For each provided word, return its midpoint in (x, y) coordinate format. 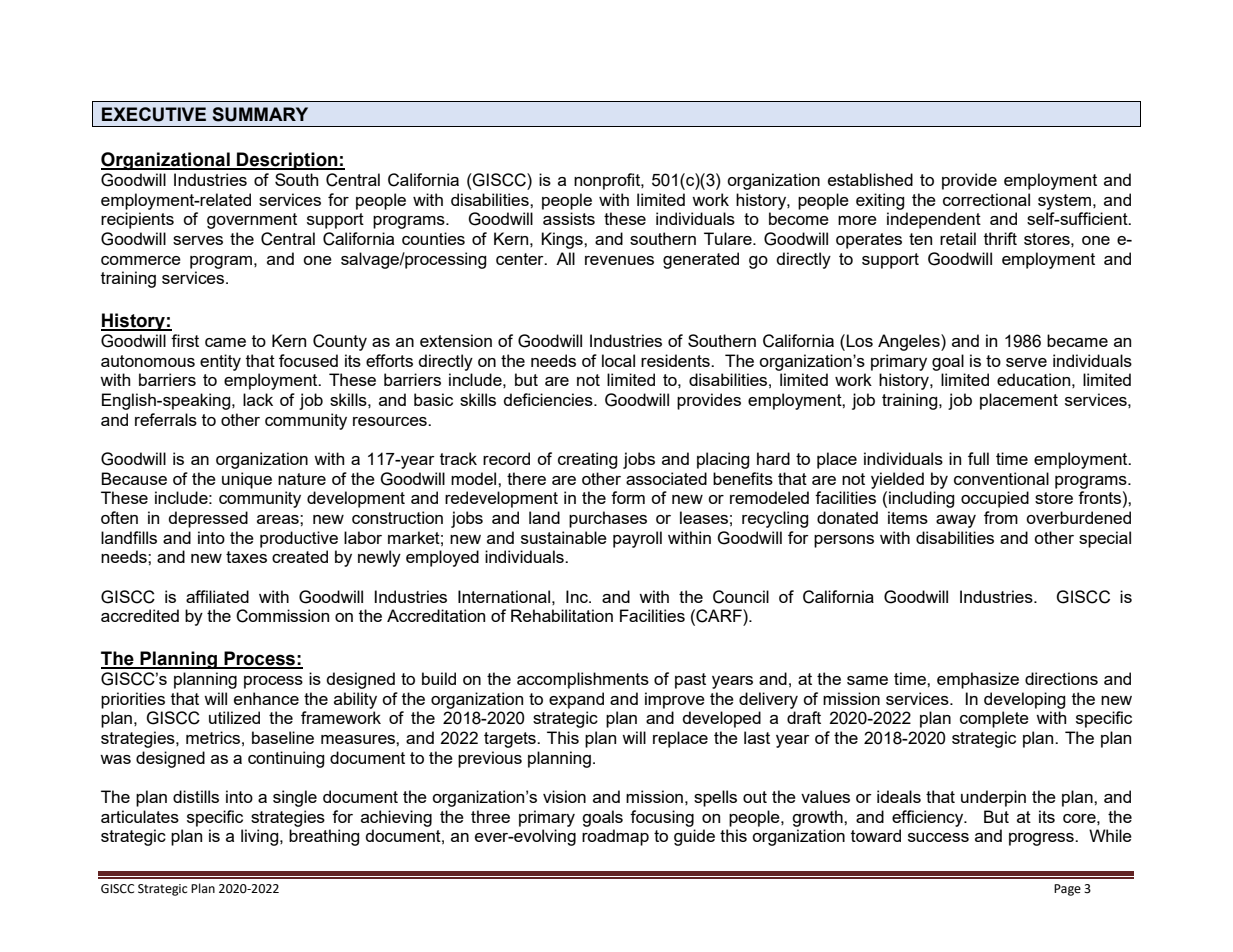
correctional (986, 199)
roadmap (615, 837)
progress (1042, 839)
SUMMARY (260, 114)
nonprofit (608, 181)
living (261, 837)
